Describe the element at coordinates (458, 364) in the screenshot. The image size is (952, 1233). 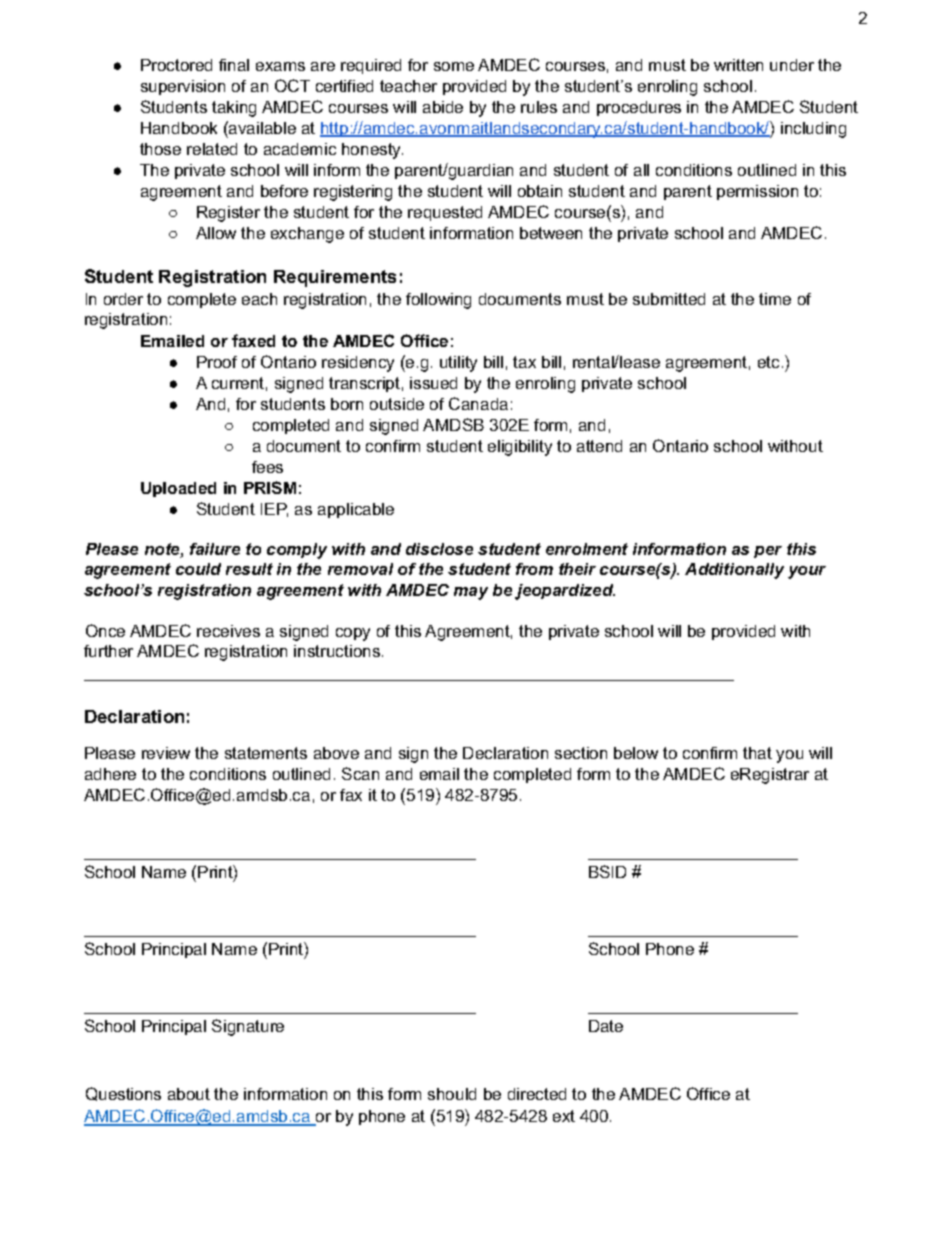
I see `utility` at that location.
